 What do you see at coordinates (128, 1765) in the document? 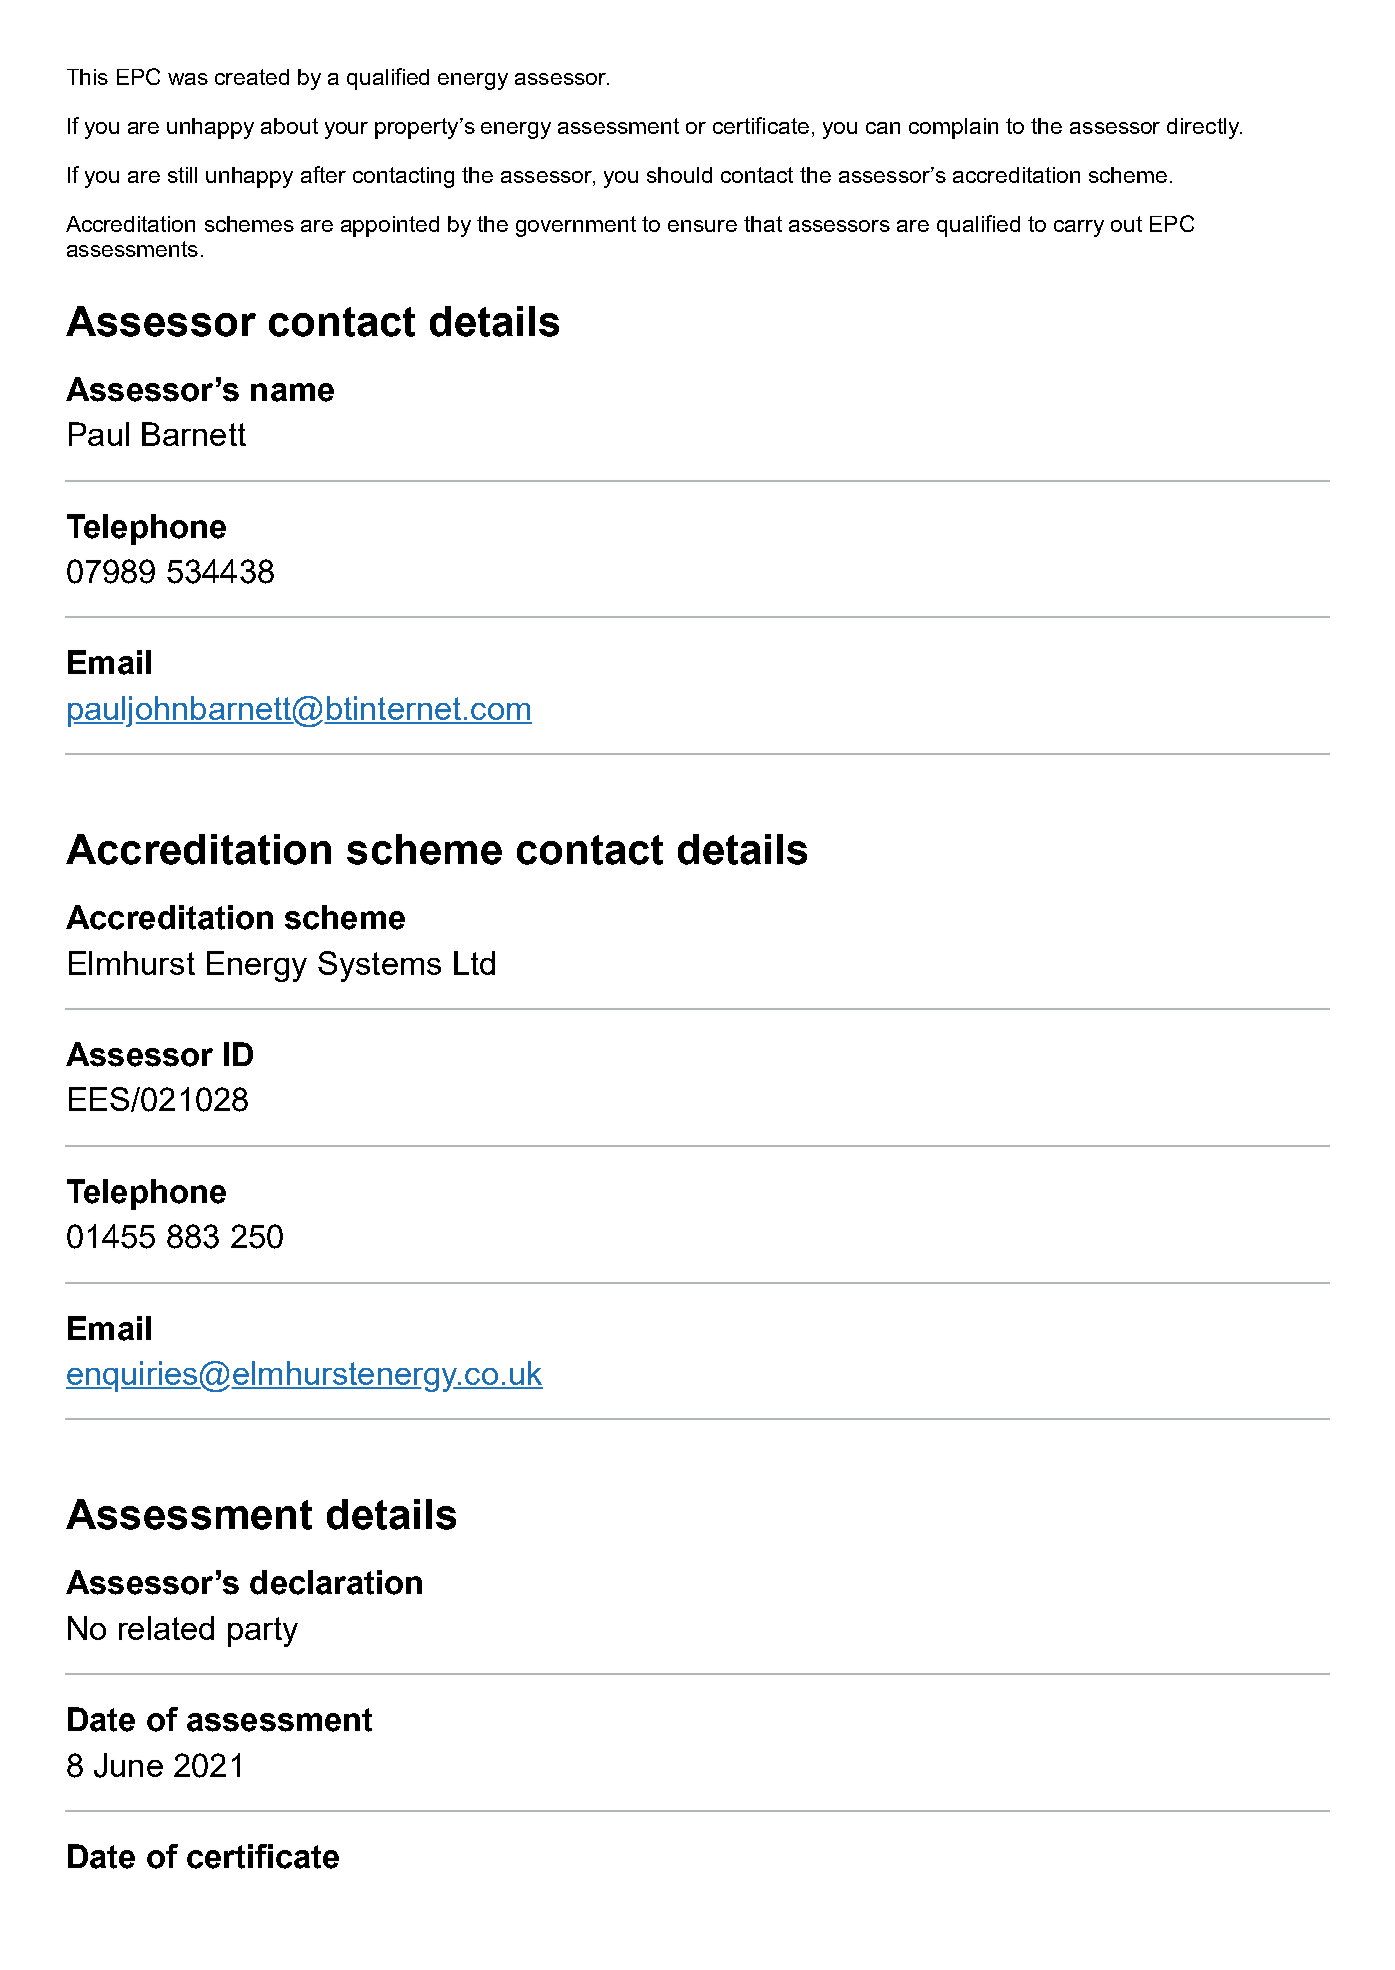
I see `June` at bounding box center [128, 1765].
